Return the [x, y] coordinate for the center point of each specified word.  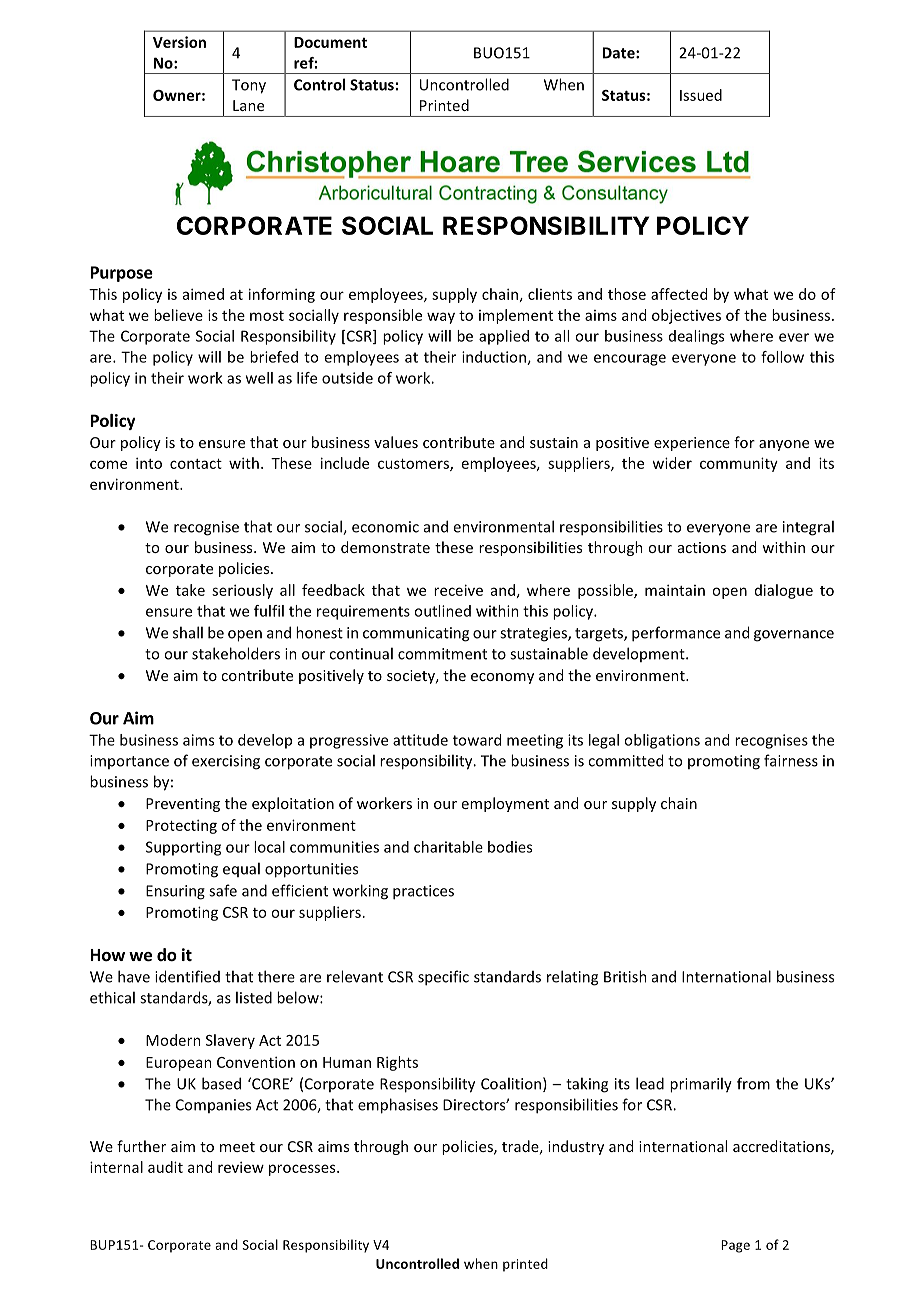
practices [423, 892]
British [625, 976]
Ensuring [175, 892]
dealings [696, 337]
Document [330, 42]
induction [495, 358]
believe [178, 315]
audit [165, 1167]
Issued [701, 95]
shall [188, 632]
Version [179, 42]
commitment [442, 654]
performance [676, 634]
